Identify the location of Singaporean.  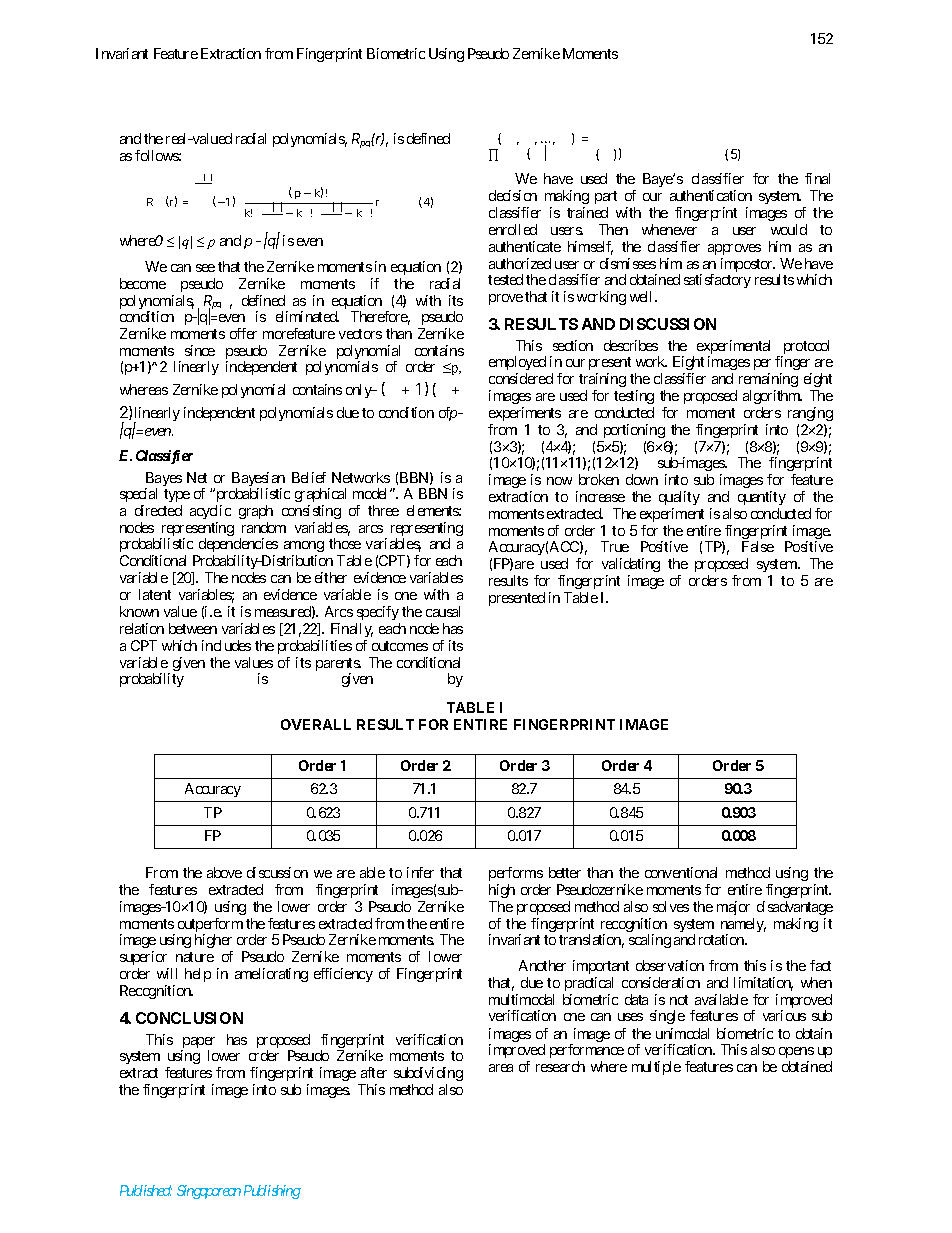
(209, 1192).
